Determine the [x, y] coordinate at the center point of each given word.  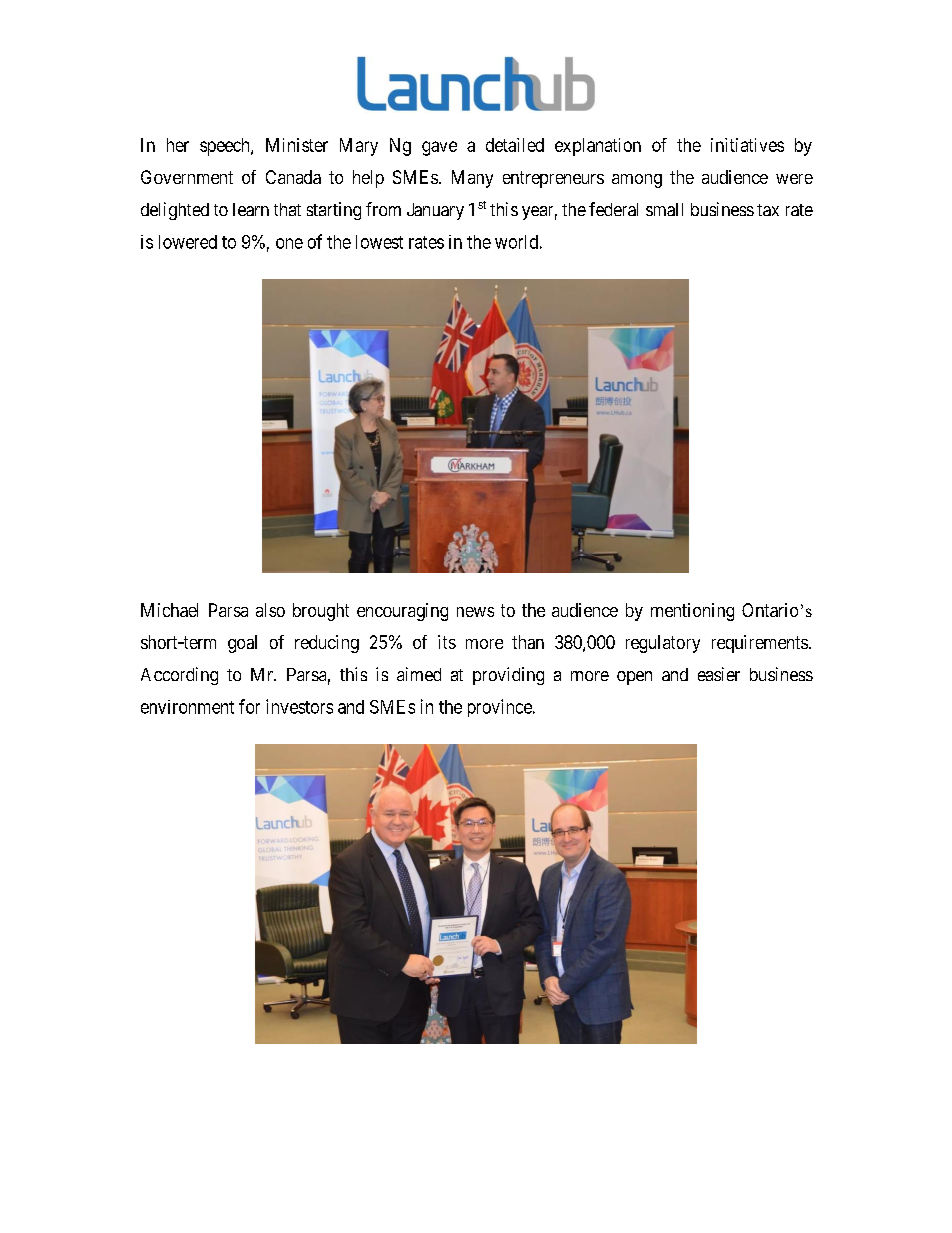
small [664, 209]
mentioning [692, 612]
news [475, 612]
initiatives [747, 145]
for [249, 706]
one [289, 243]
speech [226, 147]
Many [472, 179]
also [270, 610]
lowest [379, 242]
